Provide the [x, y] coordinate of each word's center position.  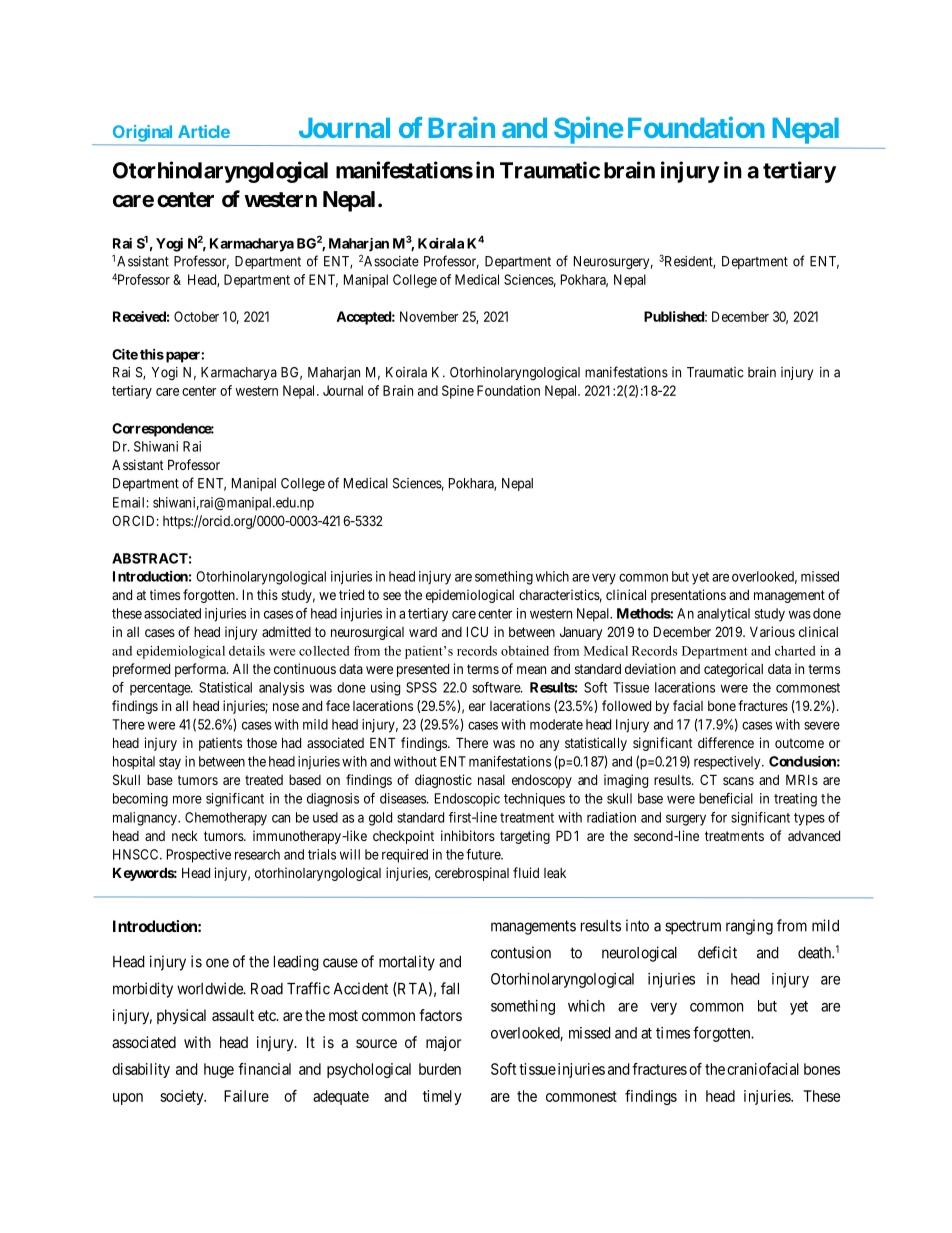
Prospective [199, 856]
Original [142, 133]
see [392, 596]
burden [440, 1069]
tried [351, 594]
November [429, 316]
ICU [477, 631]
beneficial [726, 798]
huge [219, 1070]
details [247, 651]
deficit [717, 952]
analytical [723, 615]
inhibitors [468, 835]
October [196, 316]
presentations [688, 596]
